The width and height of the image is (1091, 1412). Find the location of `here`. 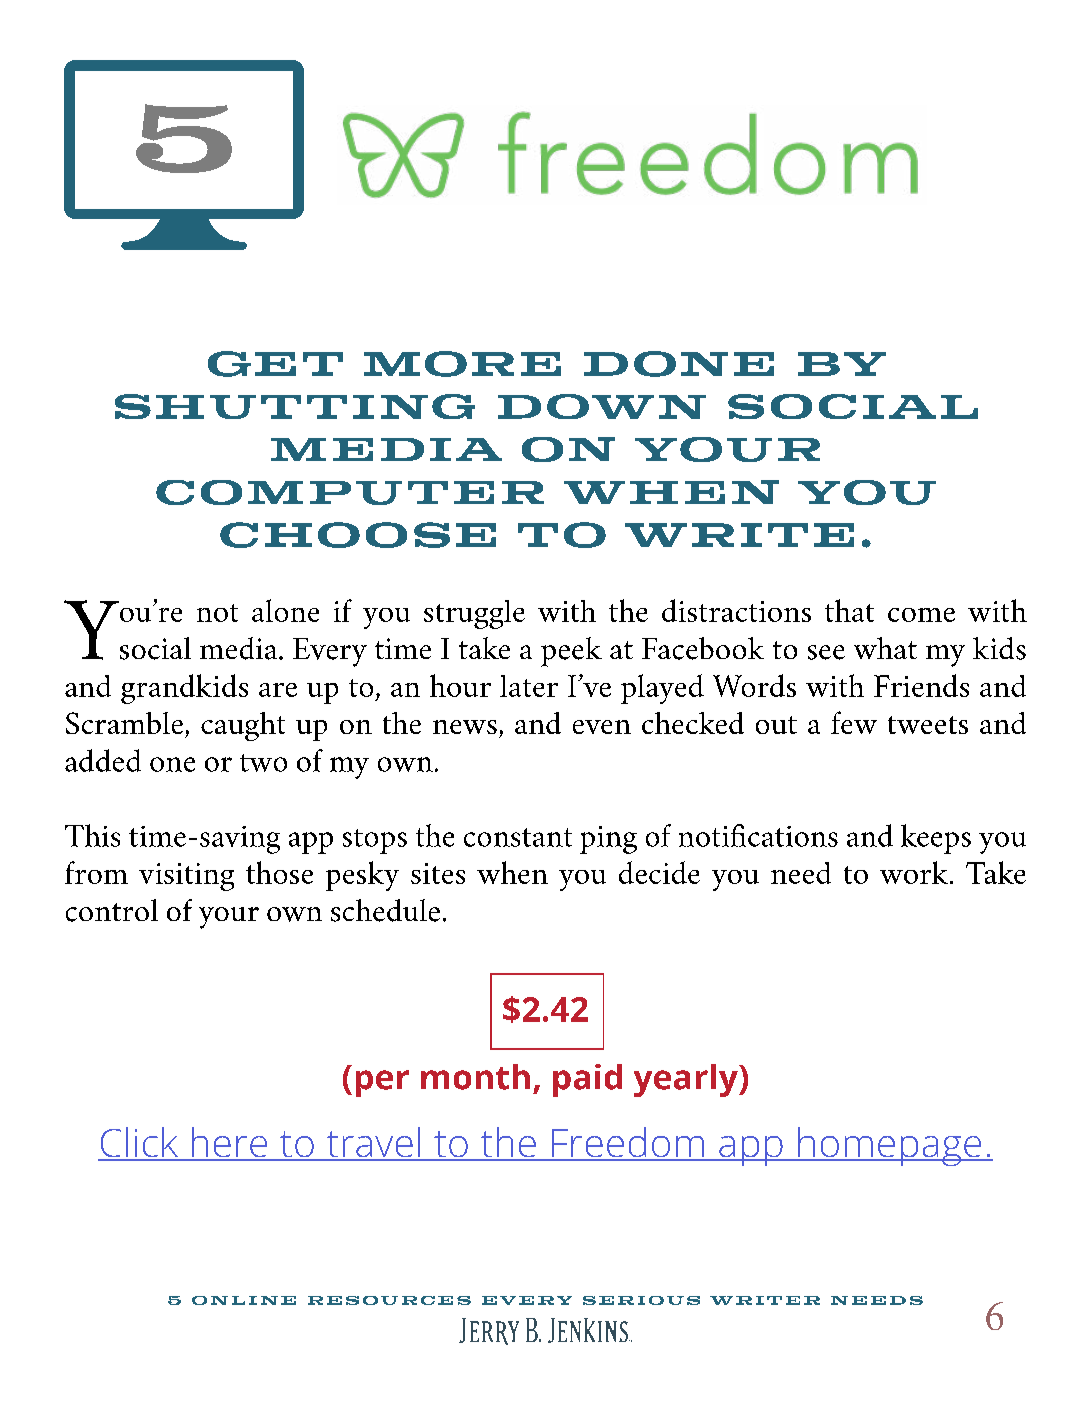

here is located at coordinates (229, 1143).
